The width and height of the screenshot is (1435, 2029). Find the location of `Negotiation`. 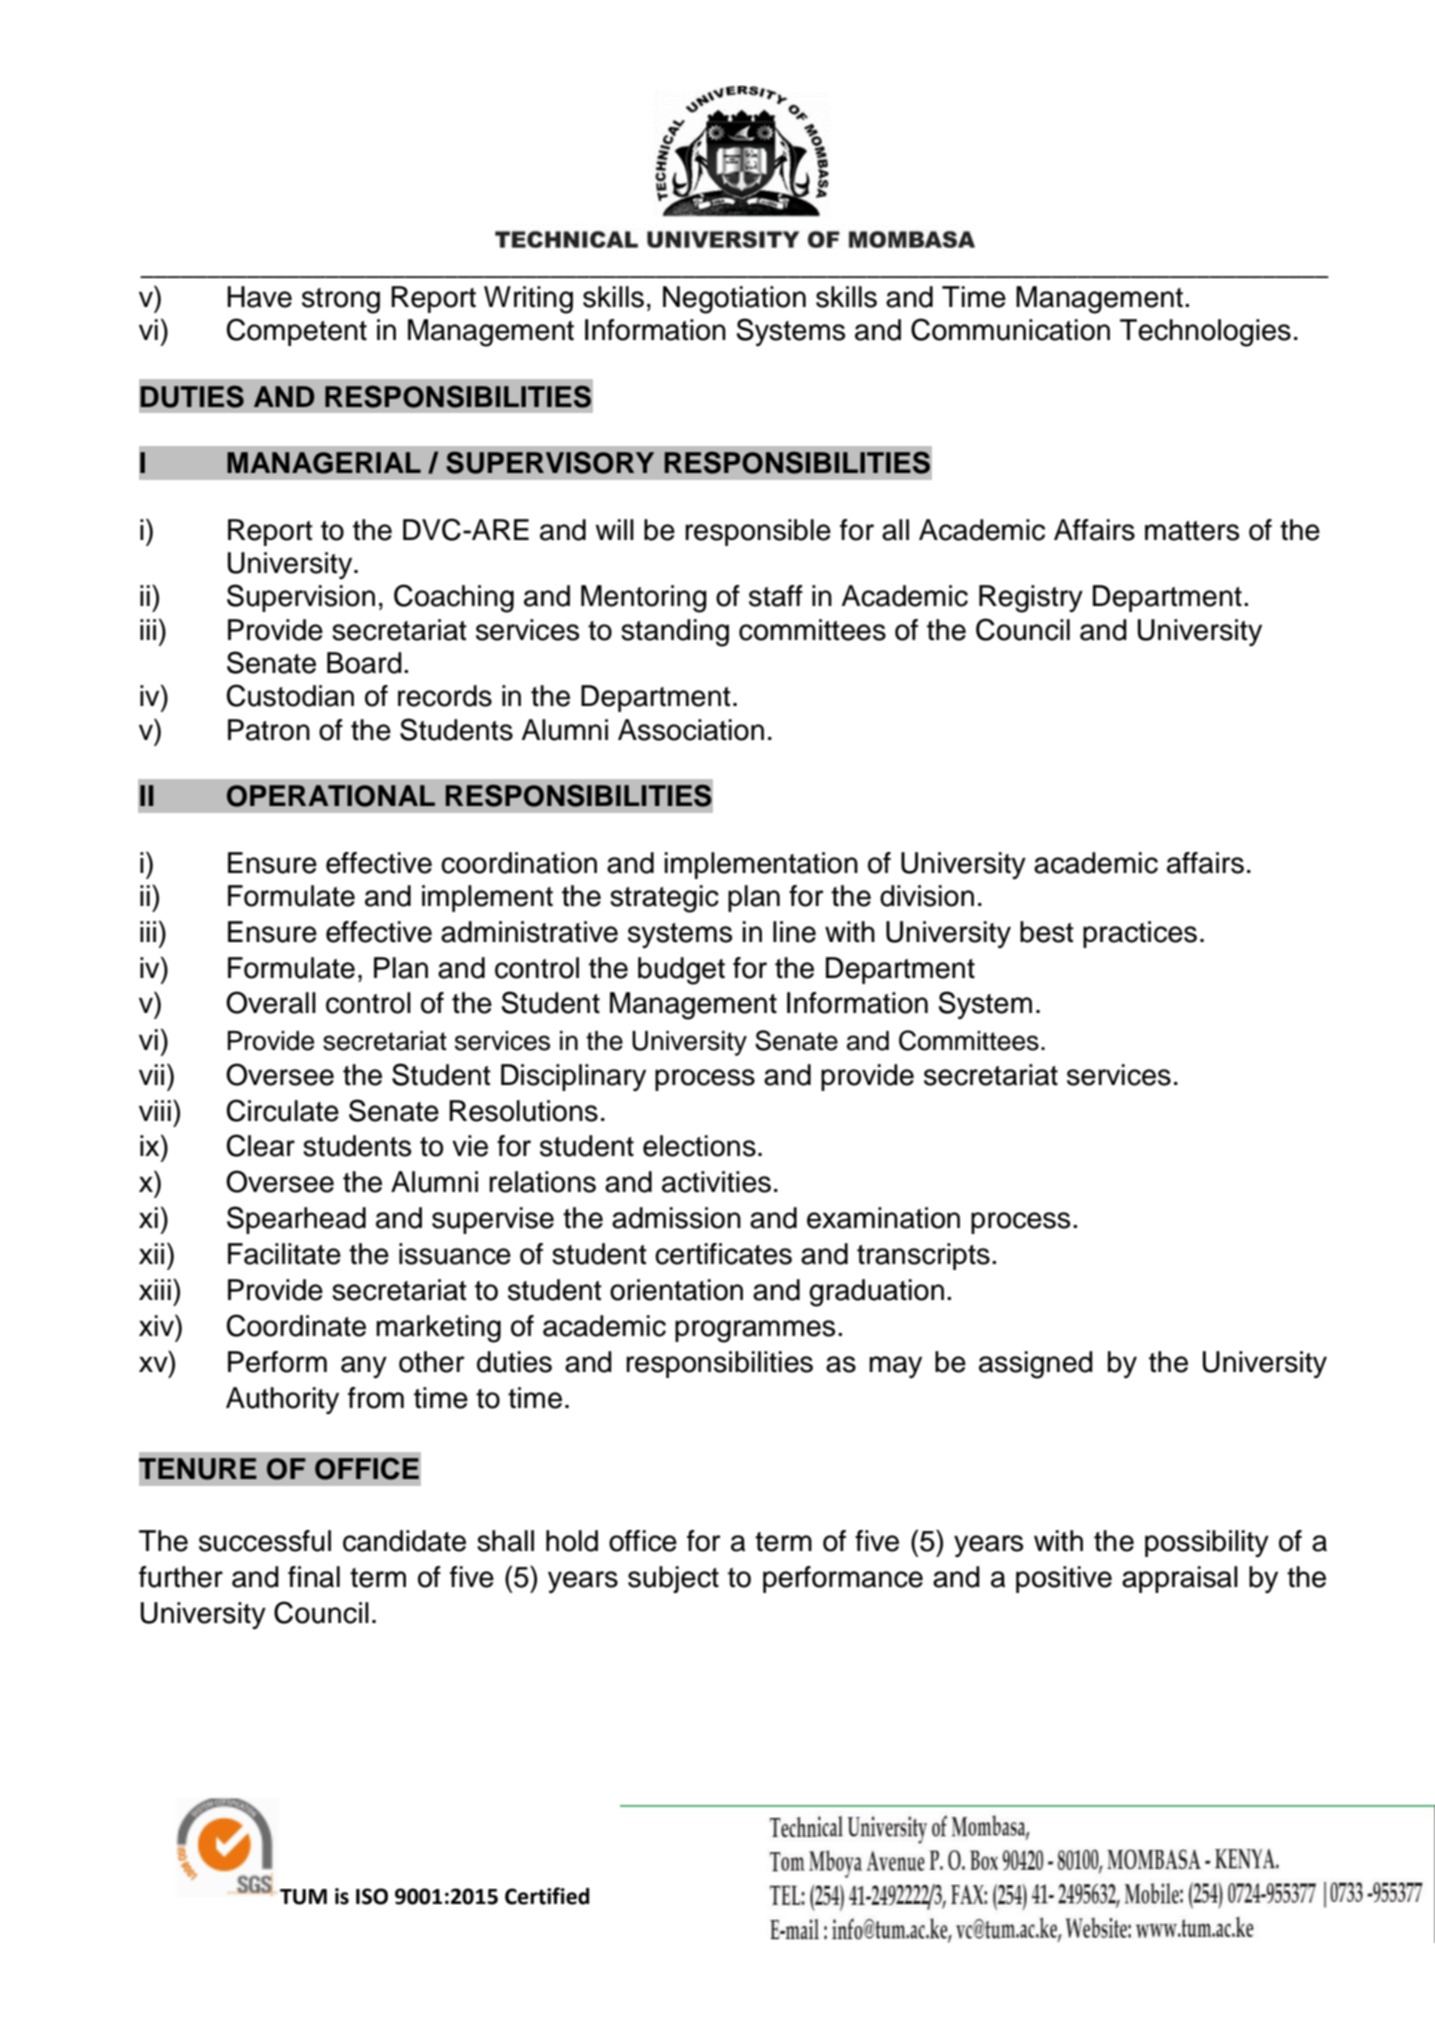

Negotiation is located at coordinates (734, 300).
